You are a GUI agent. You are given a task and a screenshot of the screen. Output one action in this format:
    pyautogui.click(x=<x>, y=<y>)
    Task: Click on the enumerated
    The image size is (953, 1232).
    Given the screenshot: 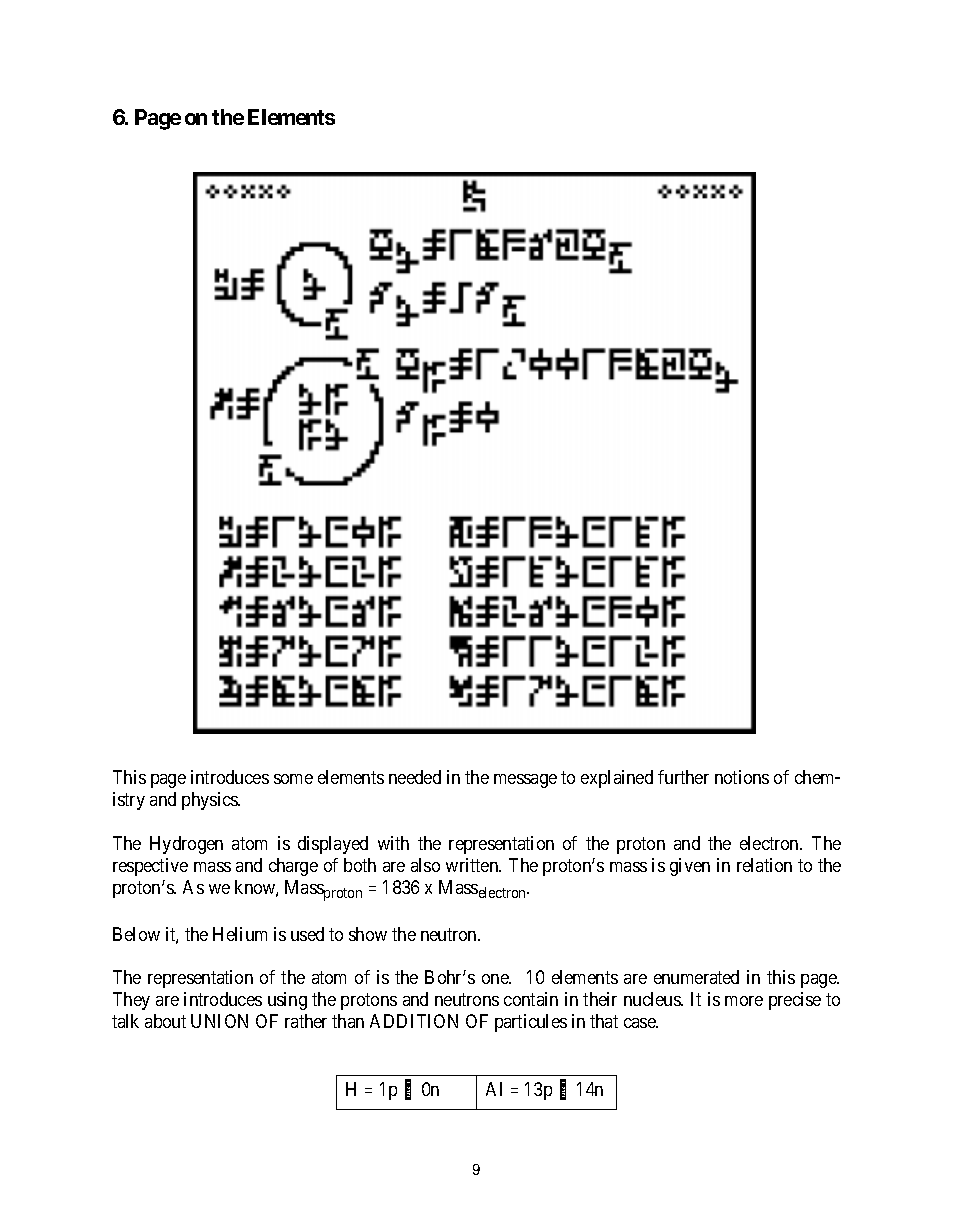 What is the action you would take?
    pyautogui.click(x=696, y=977)
